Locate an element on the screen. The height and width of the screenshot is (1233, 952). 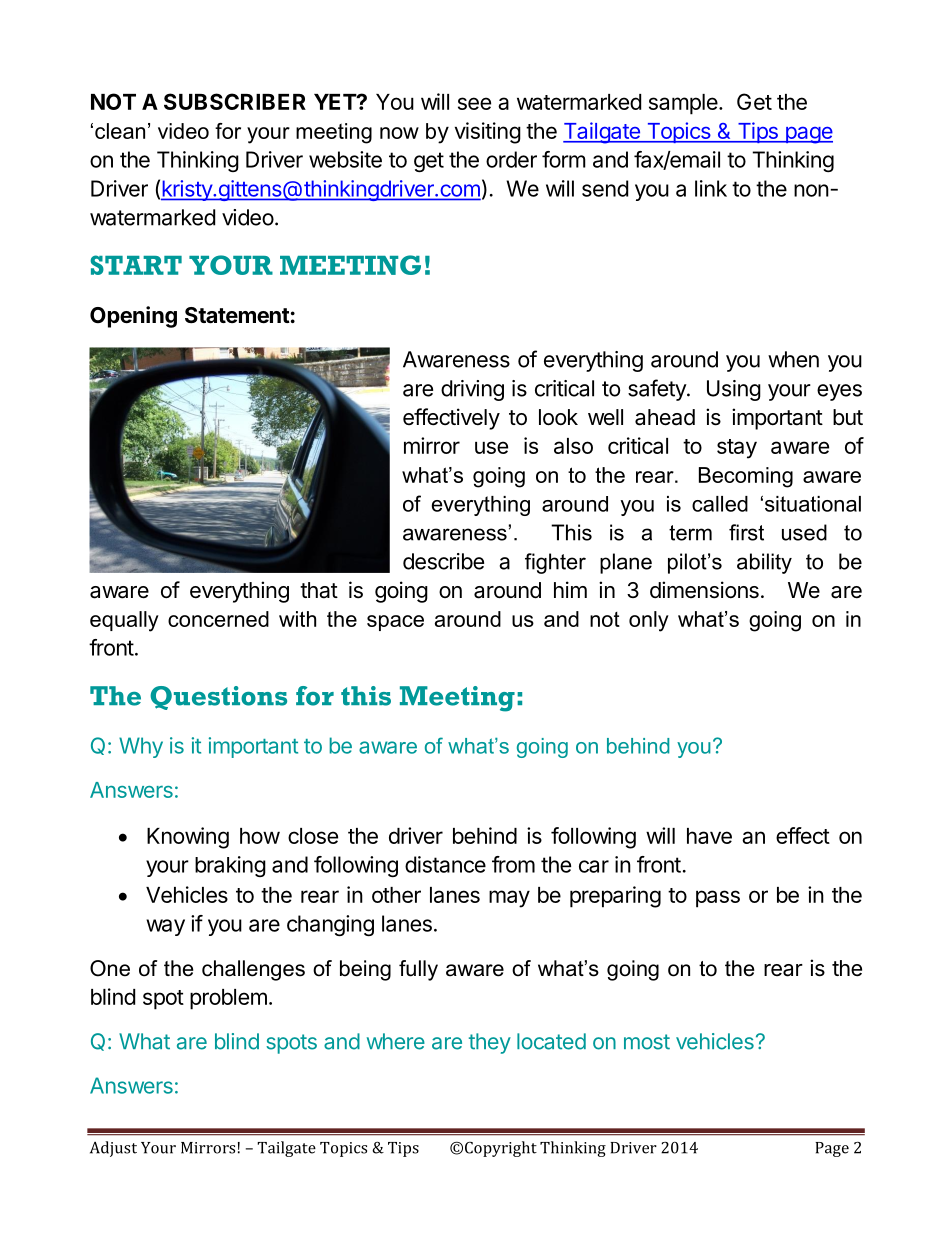
SUBSCRIBER is located at coordinates (235, 101).
